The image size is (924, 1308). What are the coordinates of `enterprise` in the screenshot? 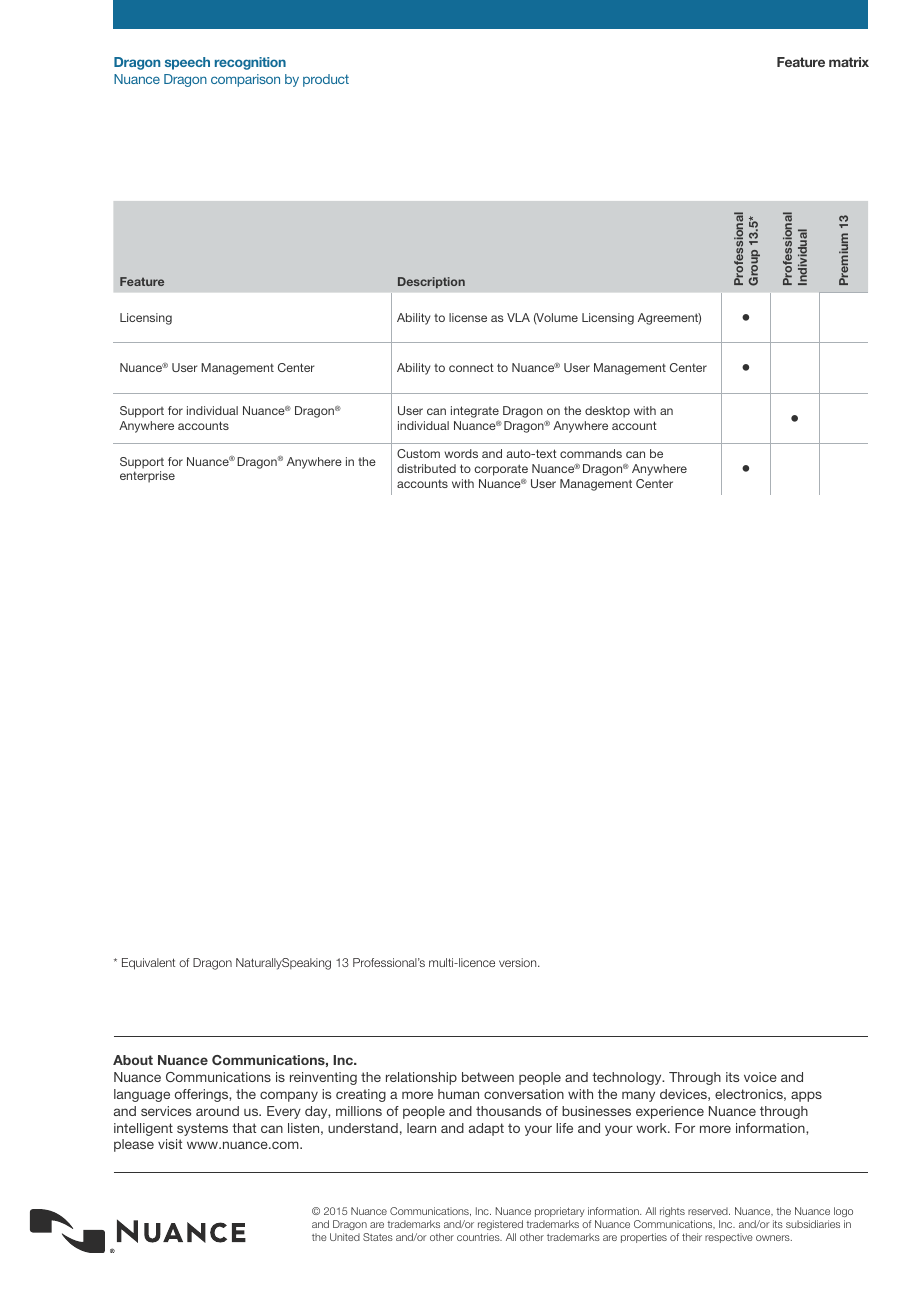 It's located at (147, 477).
